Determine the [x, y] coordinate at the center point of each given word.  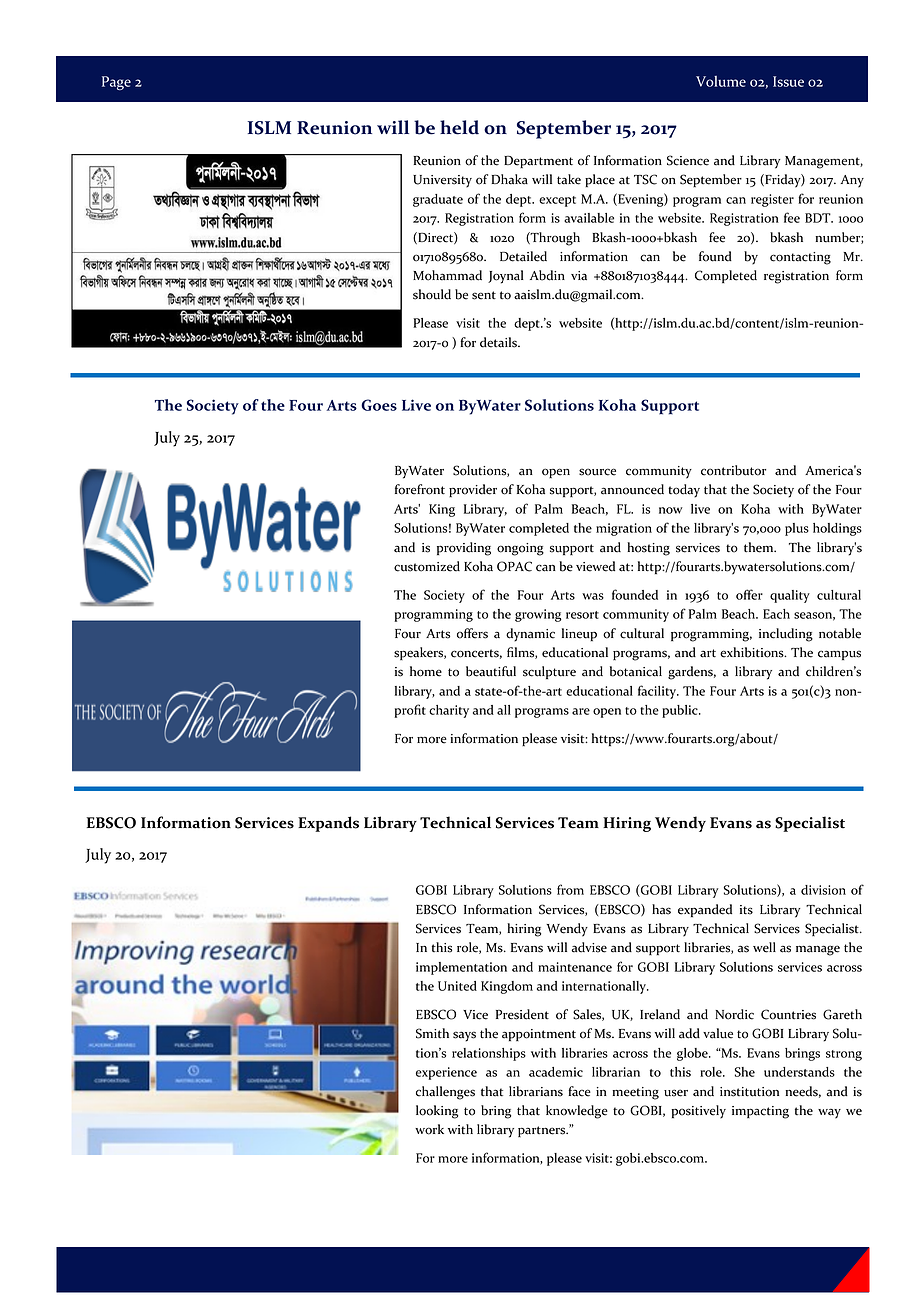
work [429, 1129]
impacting [760, 1112]
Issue [788, 81]
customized [427, 566]
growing [538, 615]
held [459, 127]
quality [790, 596]
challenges [445, 1093]
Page [116, 83]
